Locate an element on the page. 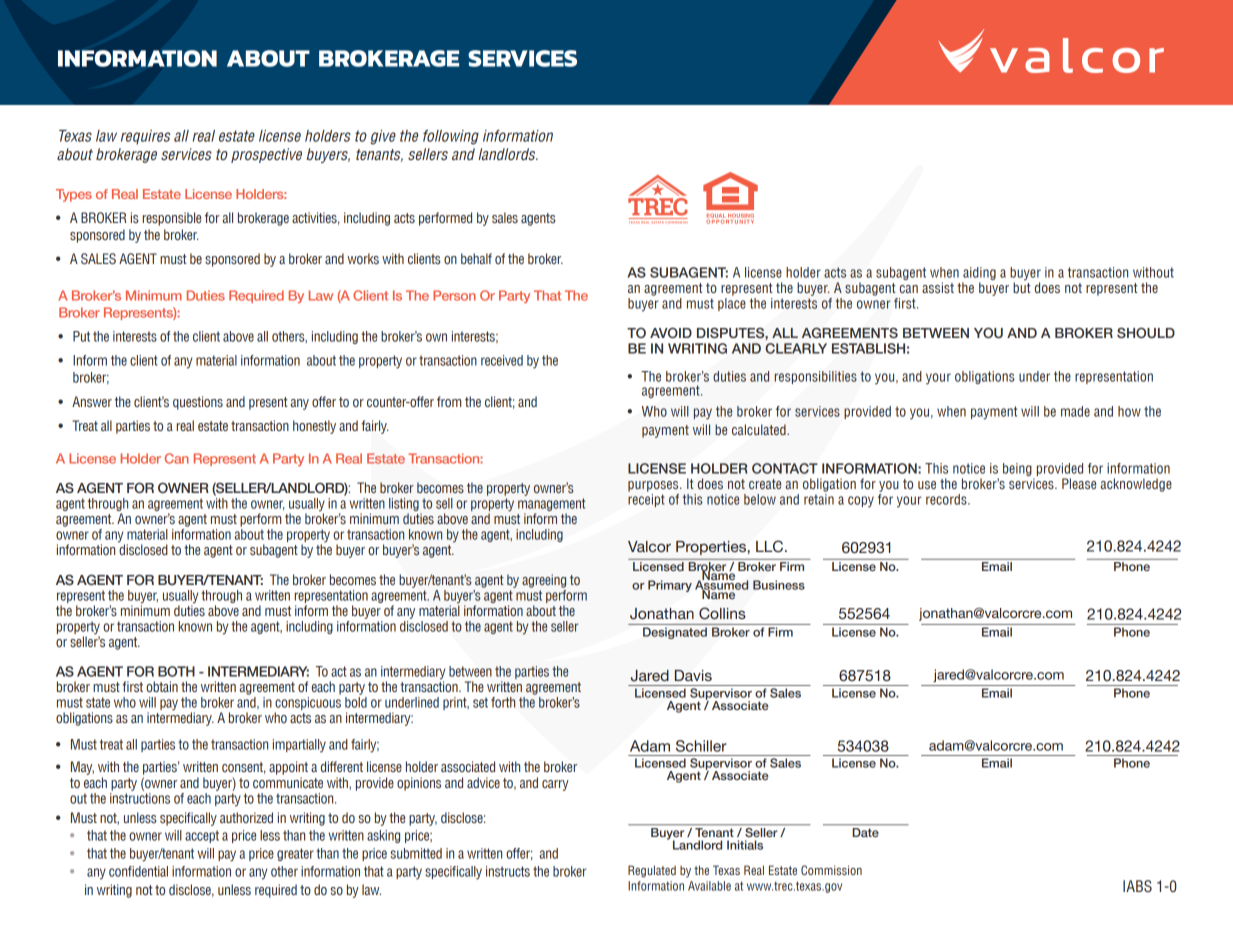 Image resolution: width=1233 pixels, height=952 pixels. SHOULD is located at coordinates (1146, 332).
